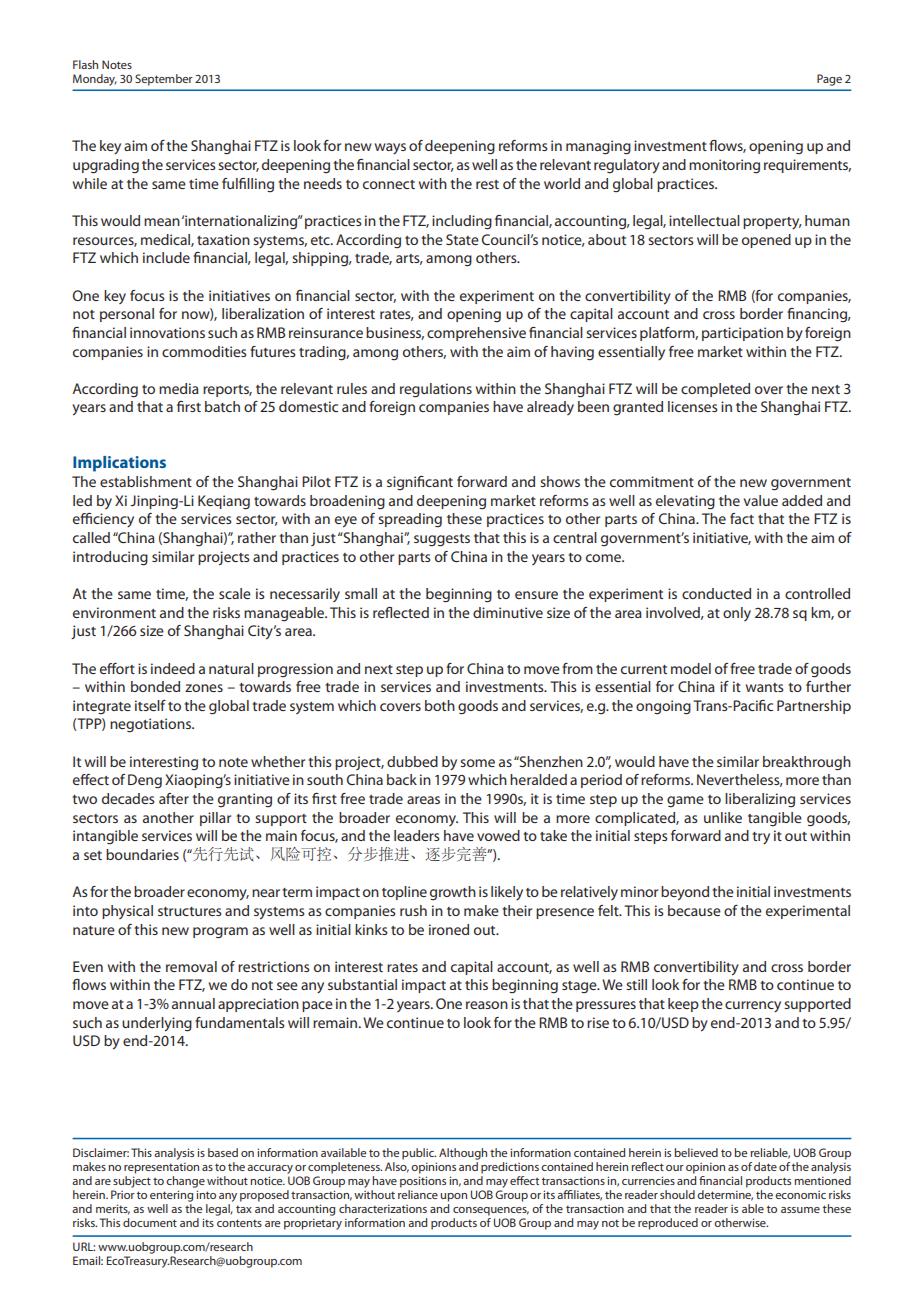 Image resolution: width=924 pixels, height=1308 pixels. I want to click on indeed, so click(173, 668).
